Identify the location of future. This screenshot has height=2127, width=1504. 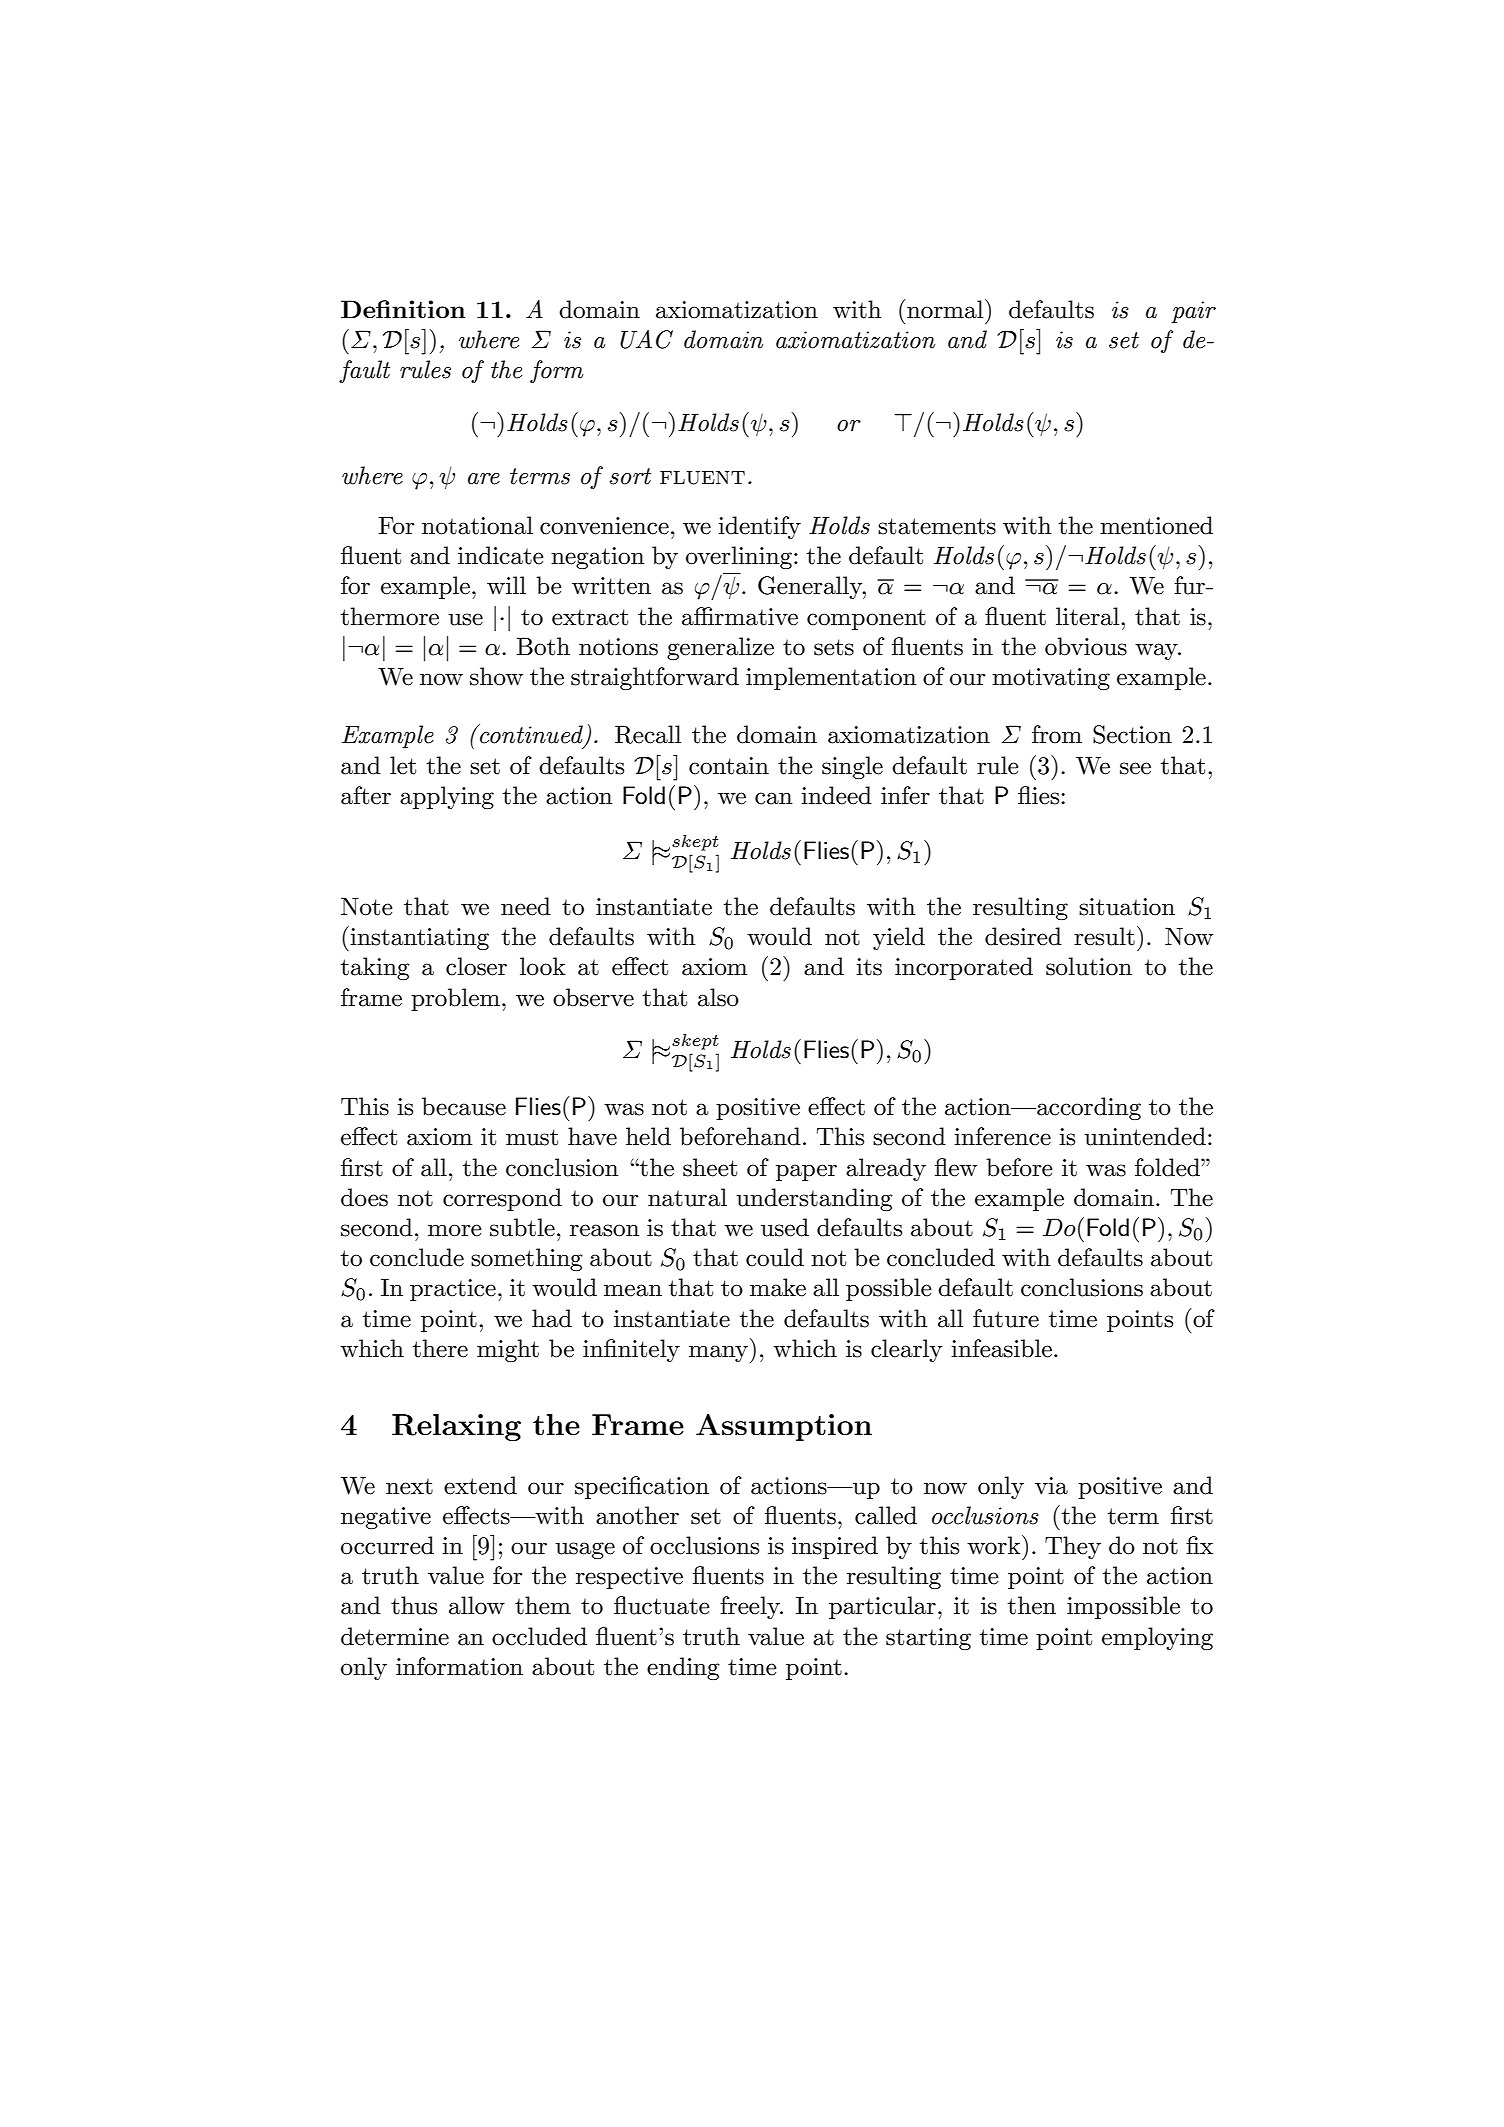
(1006, 1318).
